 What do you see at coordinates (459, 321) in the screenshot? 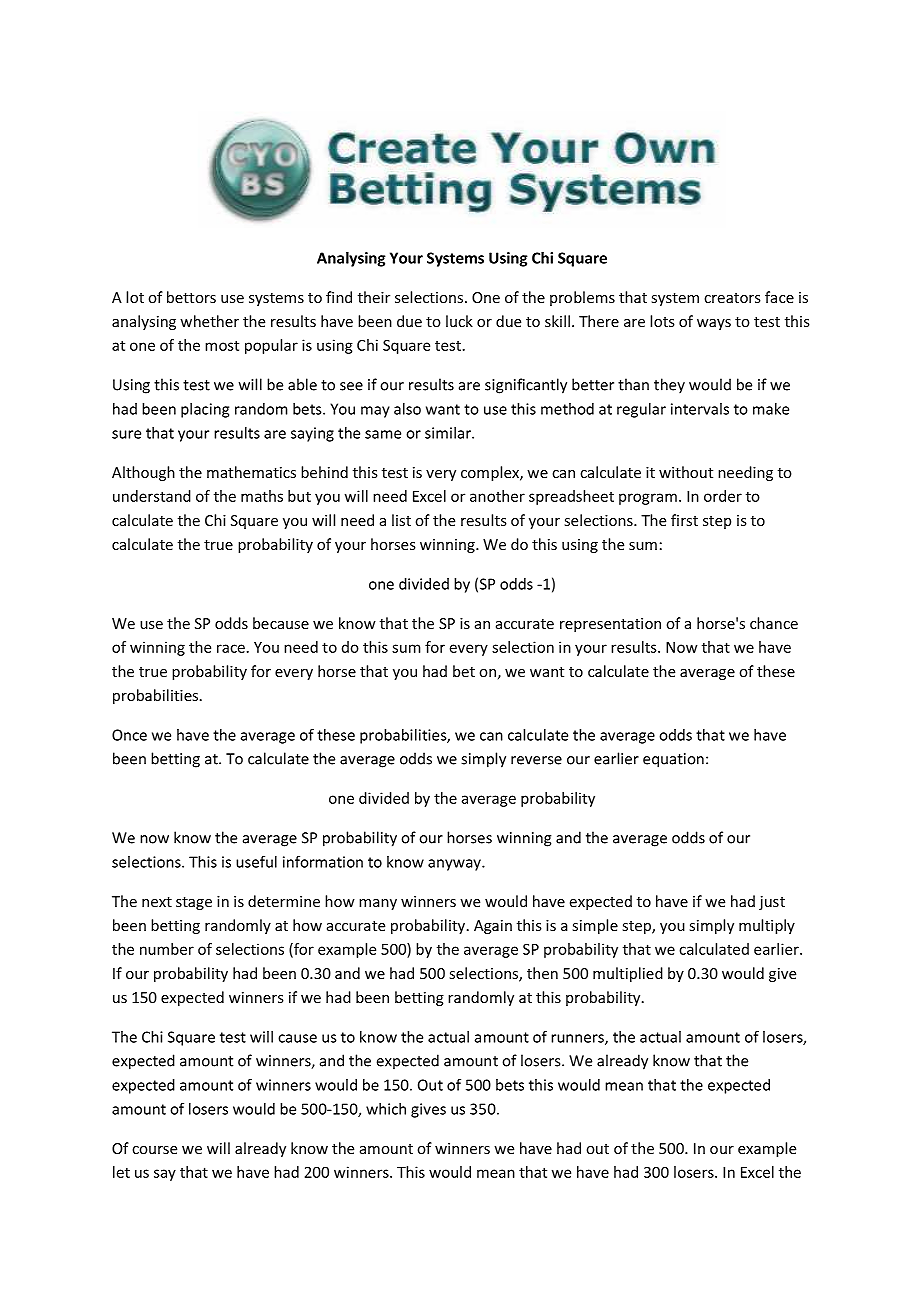
I see `luck` at bounding box center [459, 321].
